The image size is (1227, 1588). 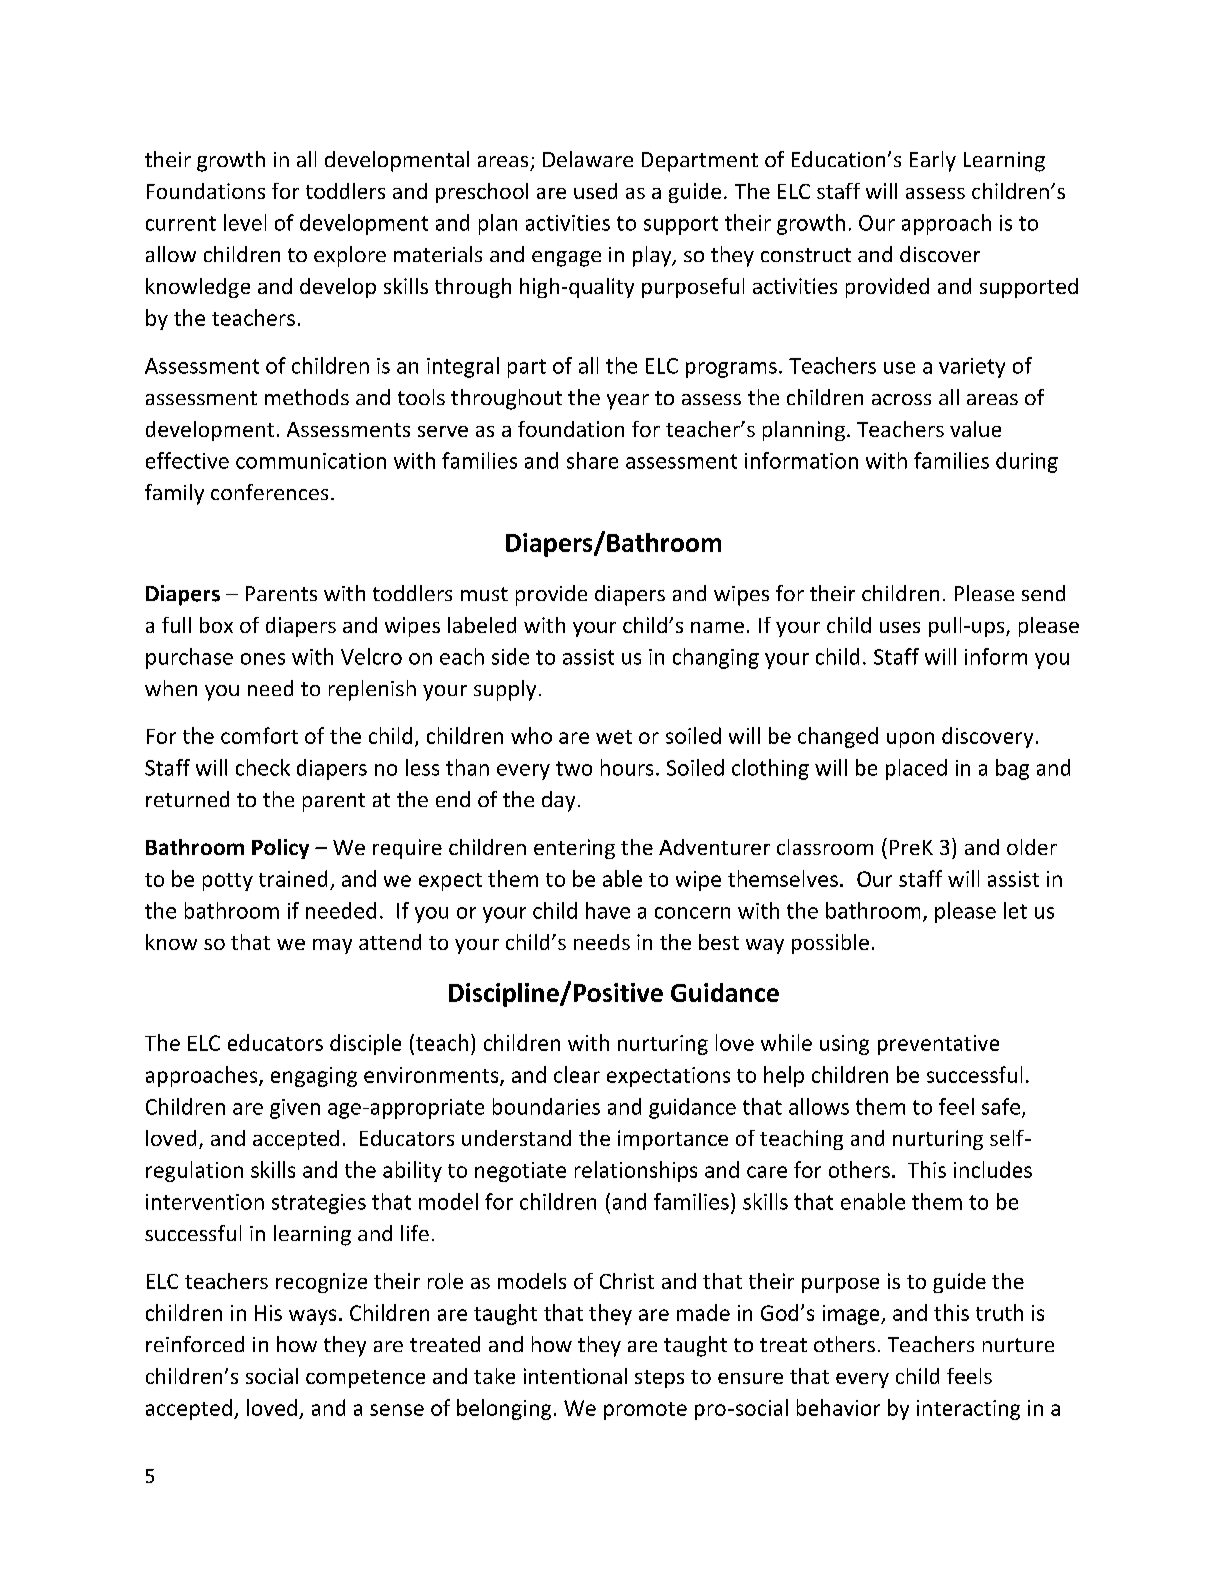 What do you see at coordinates (575, 1376) in the page?
I see `intentional` at bounding box center [575, 1376].
